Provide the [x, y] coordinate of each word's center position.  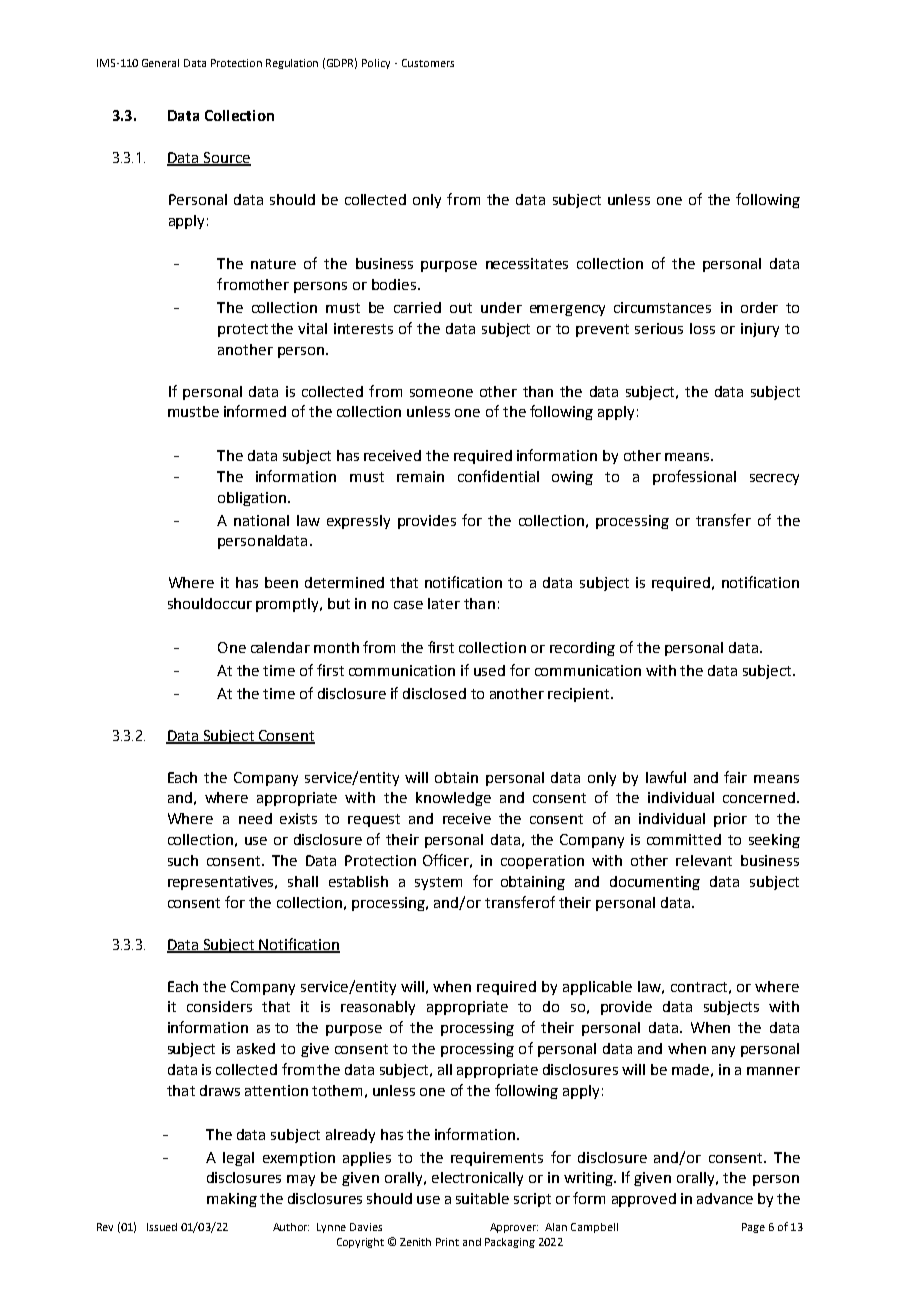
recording [582, 649]
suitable [482, 1198]
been [281, 582]
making [232, 1200]
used [489, 670]
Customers [428, 63]
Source [226, 159]
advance [725, 1198]
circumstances [662, 307]
